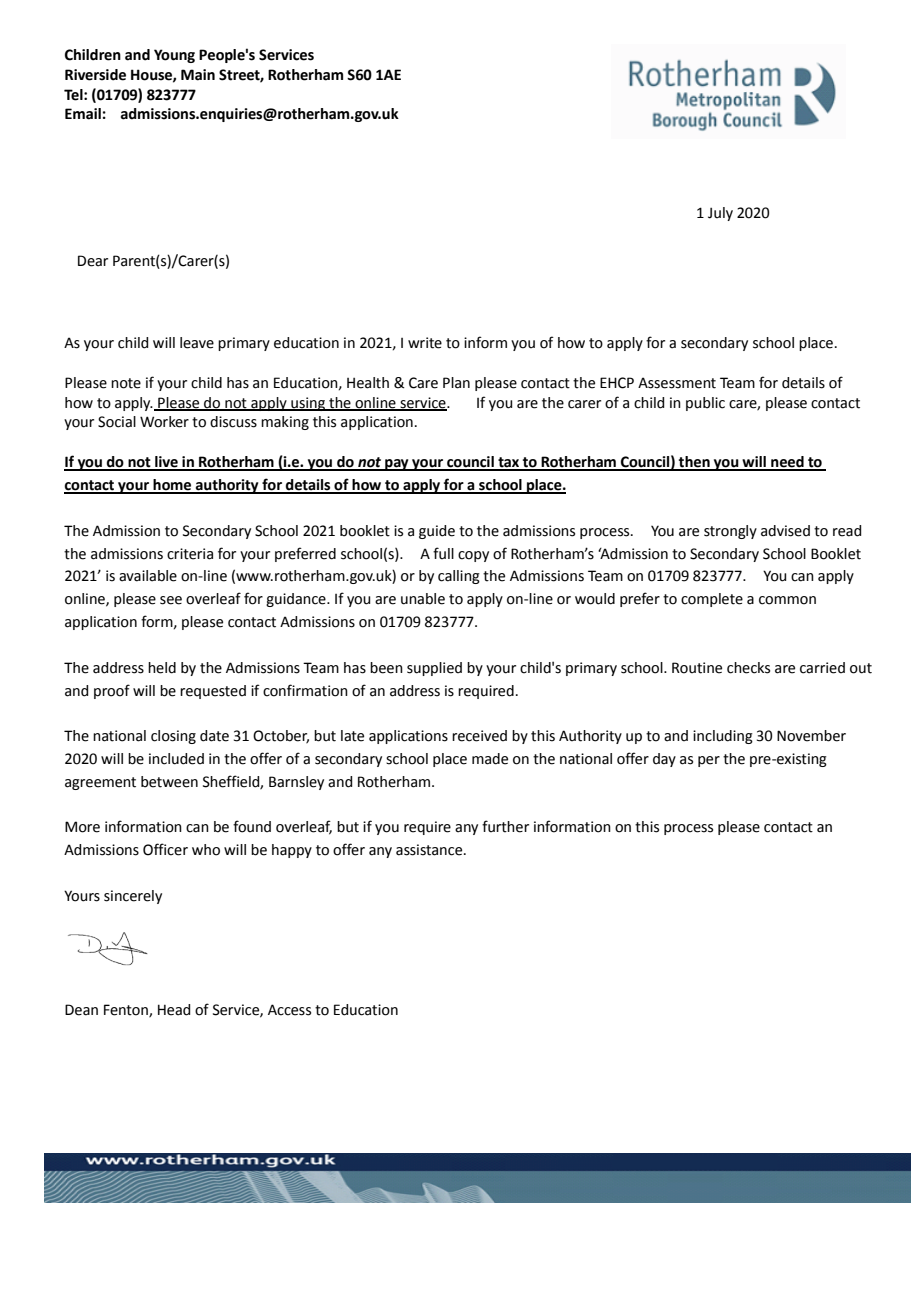 This document has height=1308, width=924. What do you see at coordinates (748, 668) in the document?
I see `checks` at bounding box center [748, 668].
